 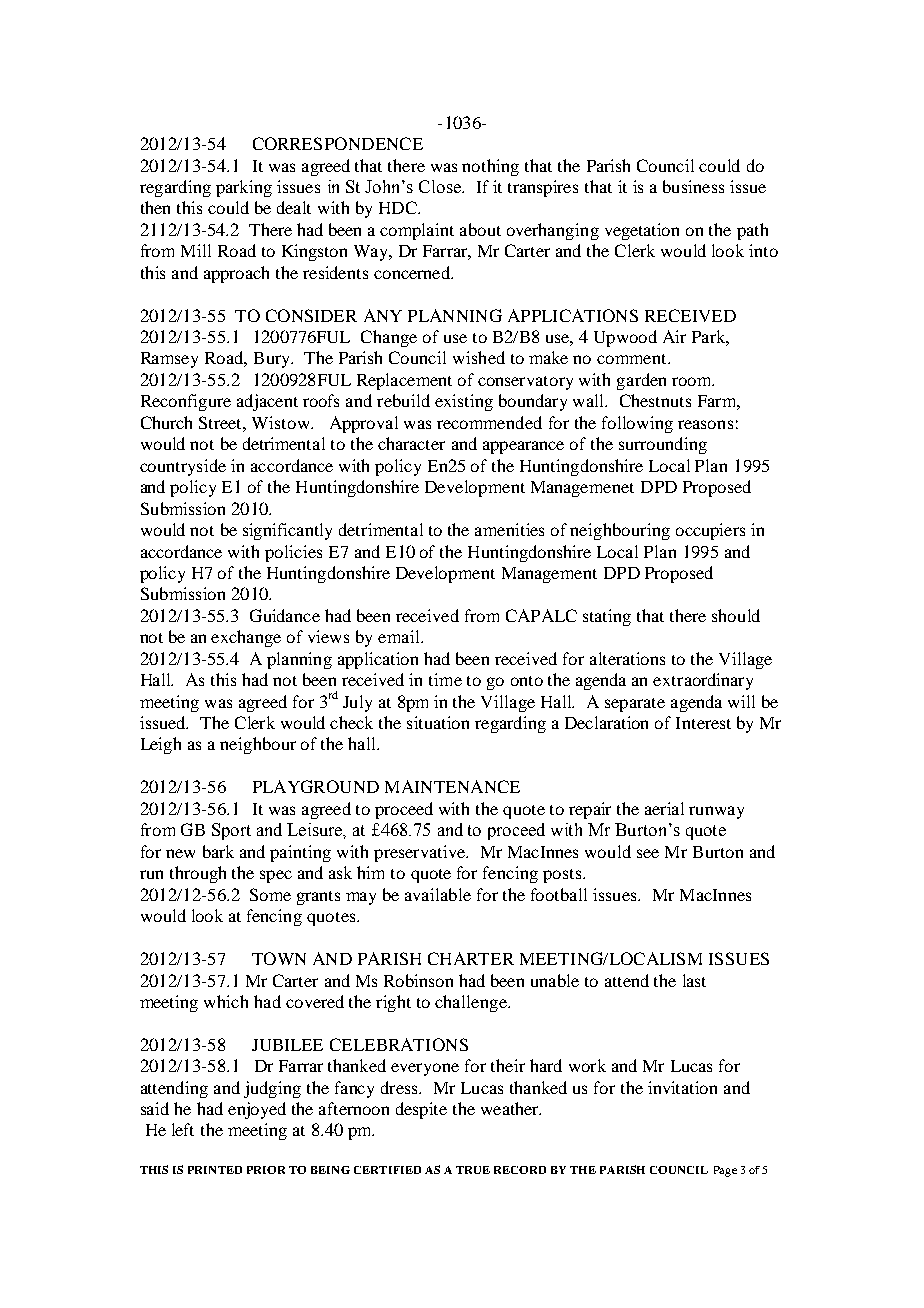 What do you see at coordinates (703, 681) in the document?
I see `extraordinary` at bounding box center [703, 681].
